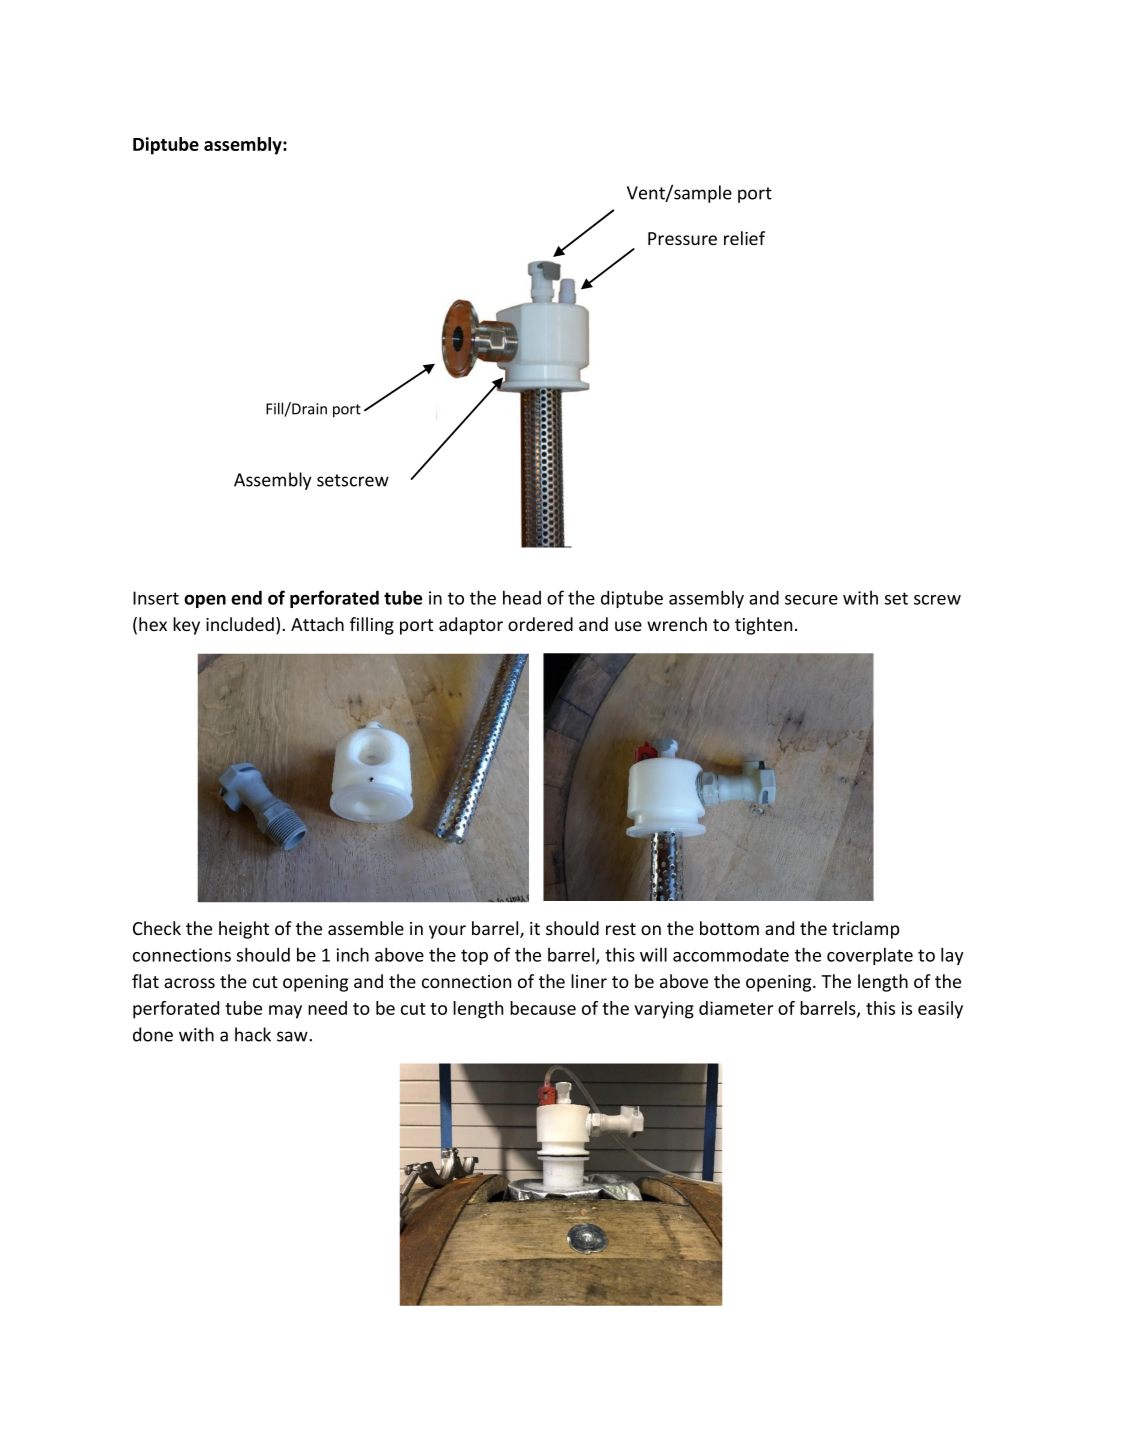 This page has width=1122, height=1452. I want to click on ordered, so click(540, 624).
